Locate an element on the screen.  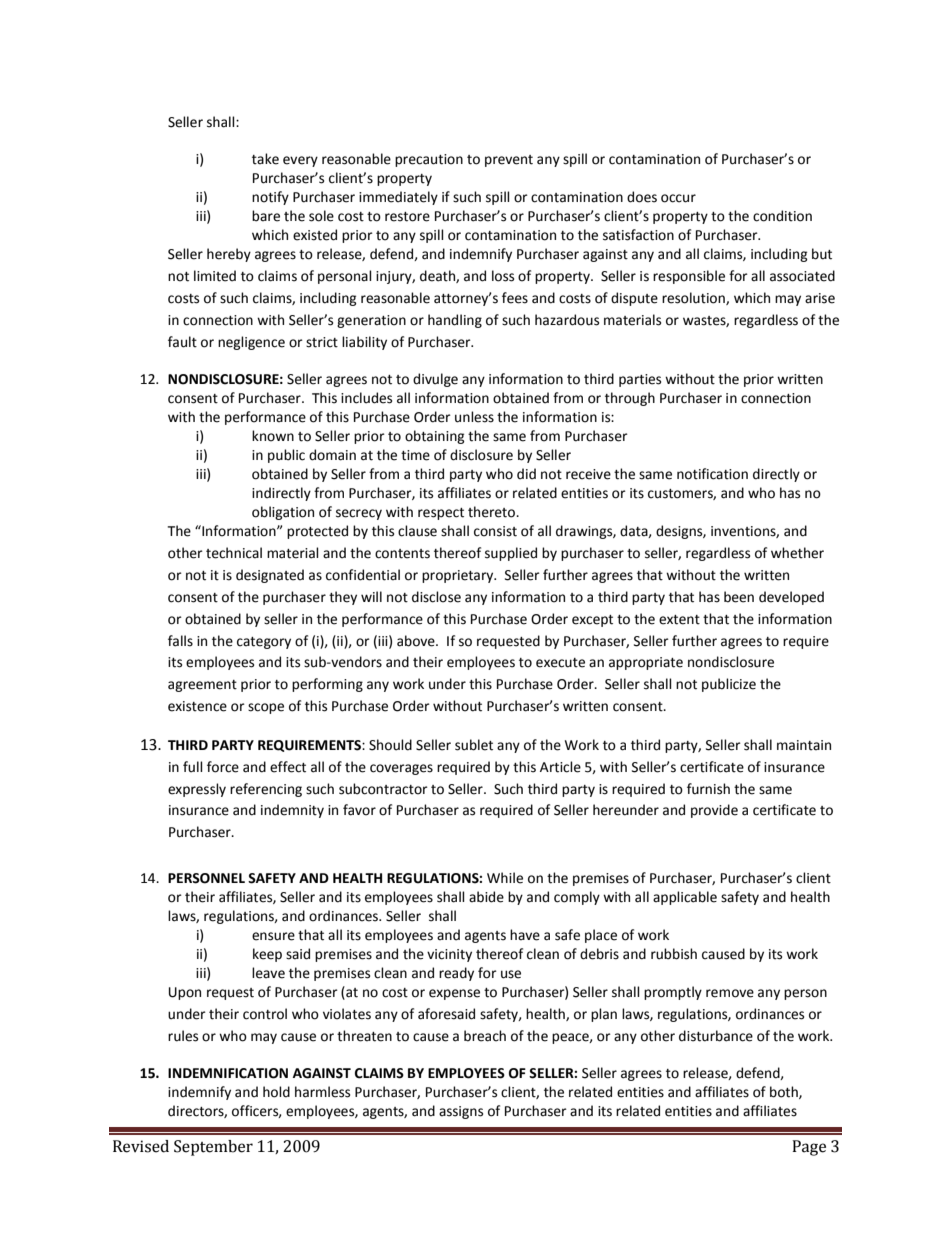
both is located at coordinates (785, 1092).
